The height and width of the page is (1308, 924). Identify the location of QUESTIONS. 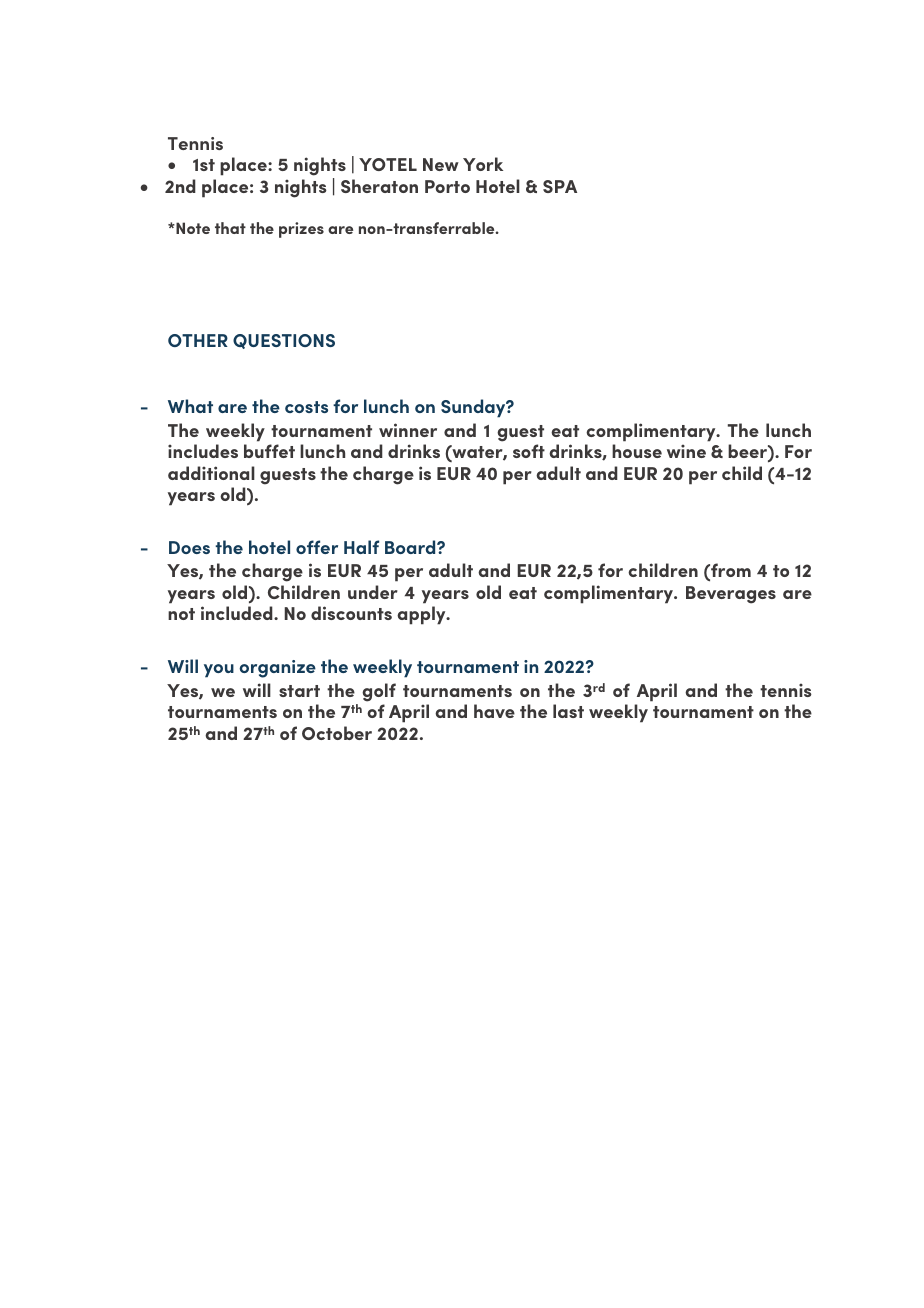
(284, 341).
